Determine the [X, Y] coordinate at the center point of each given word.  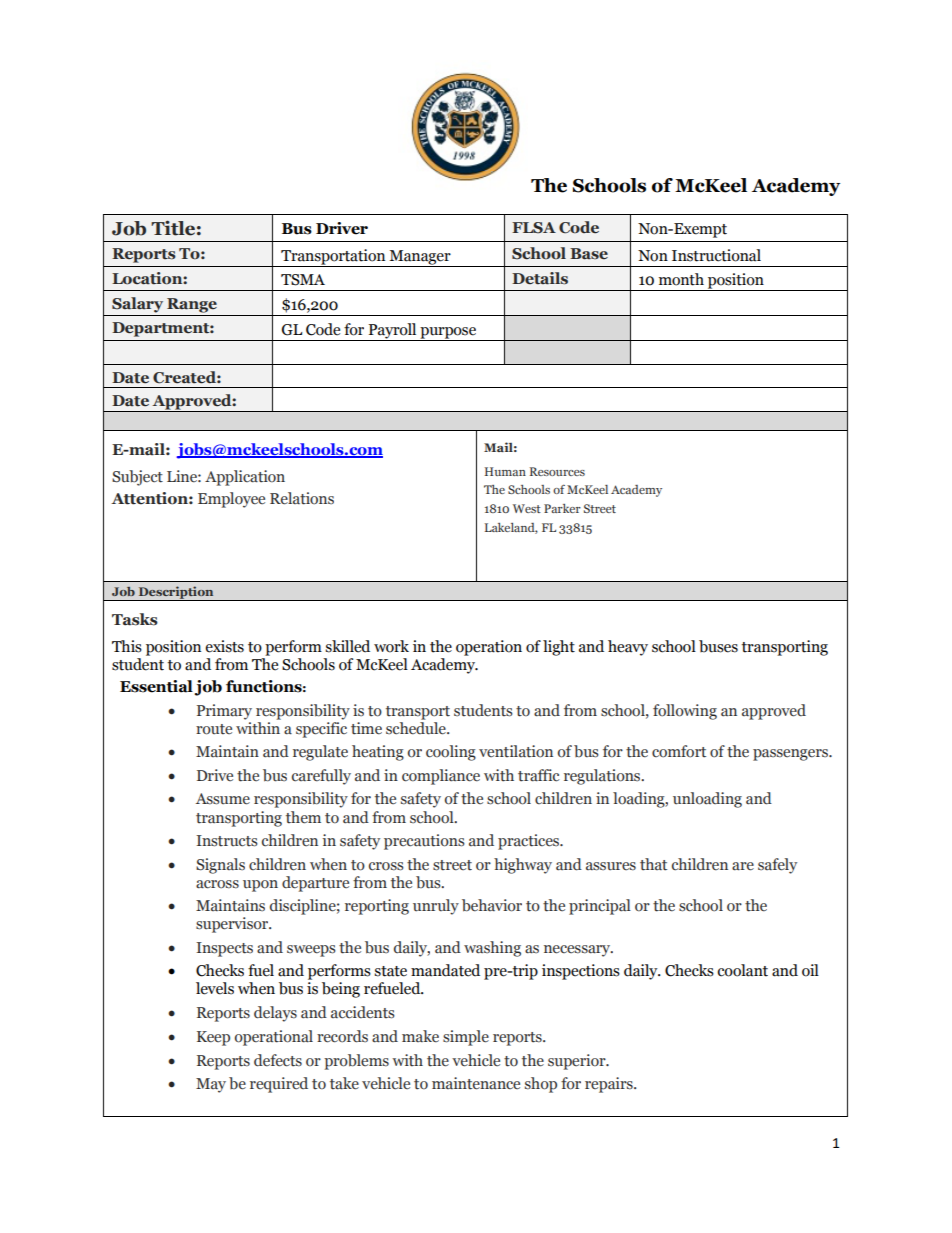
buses [718, 646]
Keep [213, 1038]
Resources [557, 471]
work [391, 646]
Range [192, 305]
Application [245, 478]
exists [224, 646]
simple [466, 1038]
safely [777, 866]
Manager [420, 258]
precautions [424, 842]
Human [505, 471]
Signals [220, 866]
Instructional [716, 255]
